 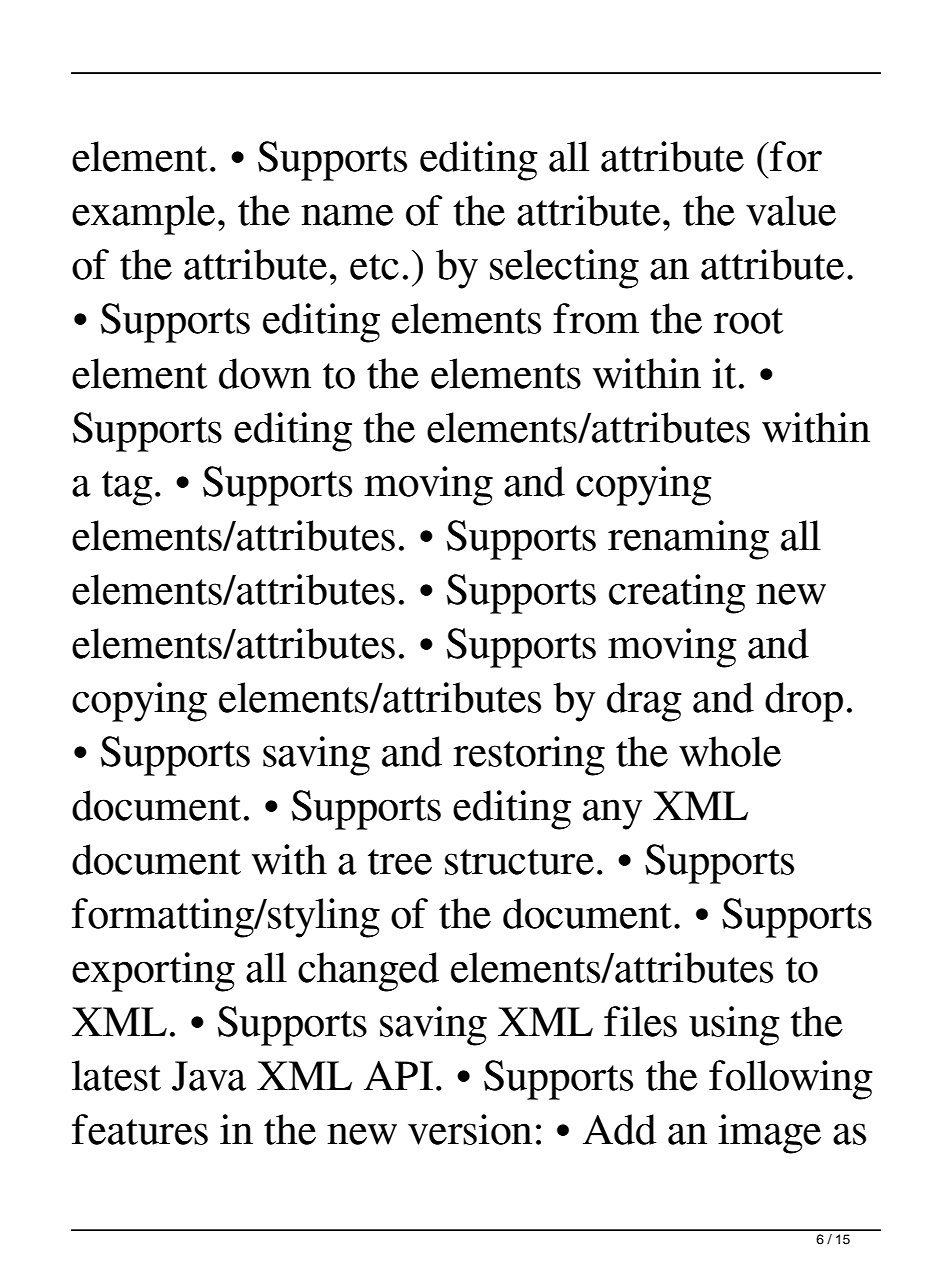 What do you see at coordinates (470, 1129) in the page?
I see `version` at bounding box center [470, 1129].
